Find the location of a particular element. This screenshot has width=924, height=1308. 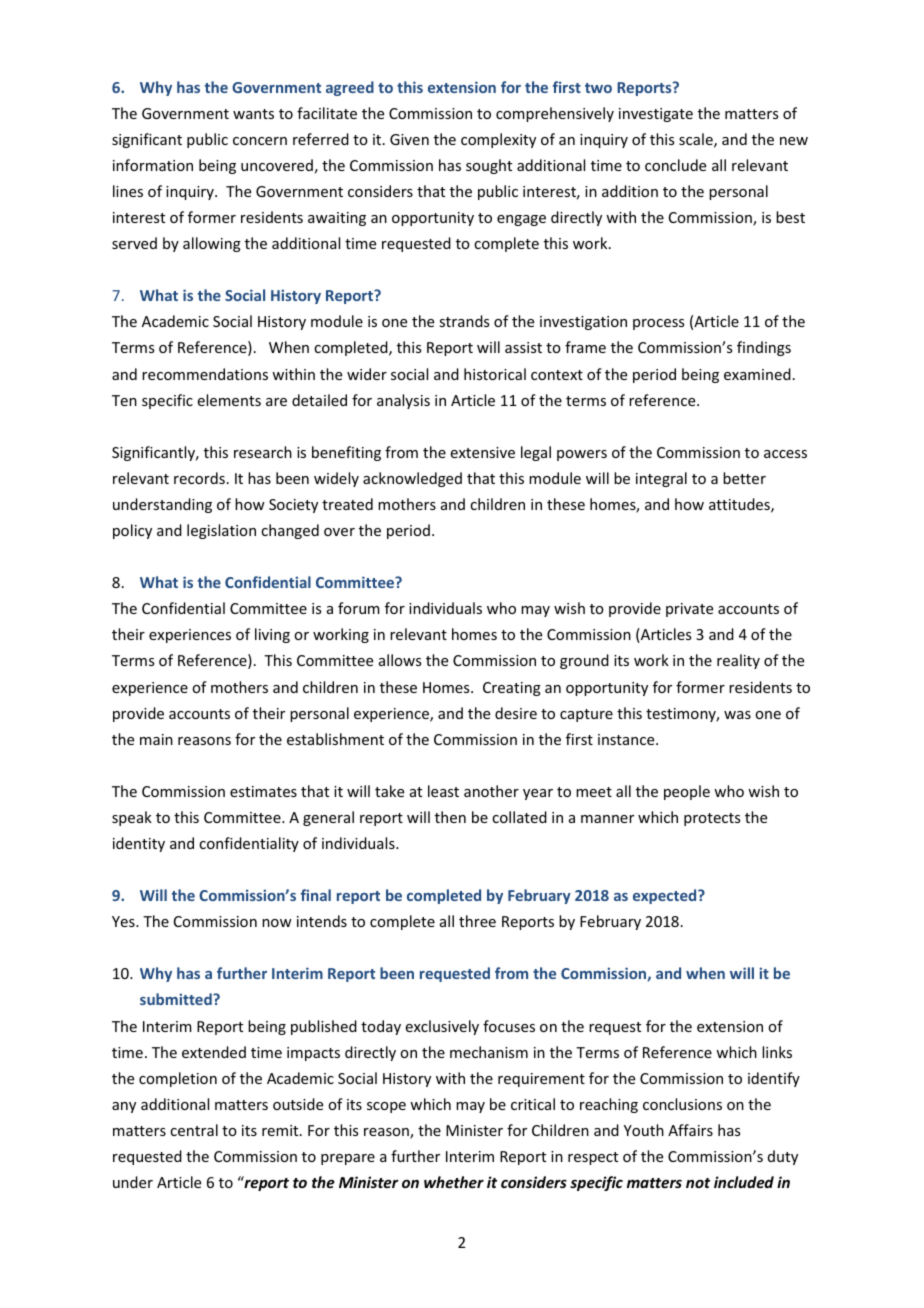

identity is located at coordinates (139, 844).
